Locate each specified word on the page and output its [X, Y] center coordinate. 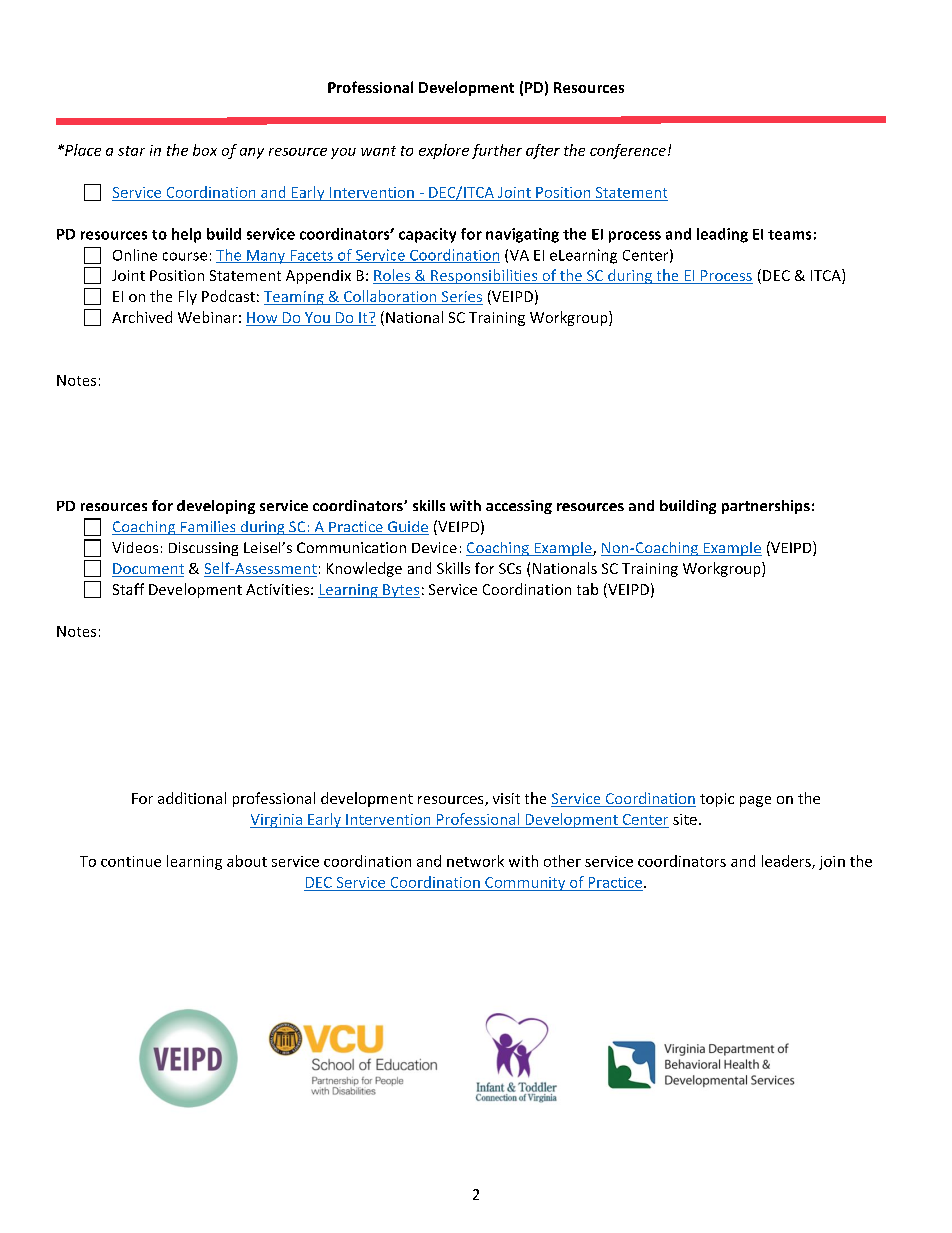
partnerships [766, 507]
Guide [407, 528]
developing [216, 507]
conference [628, 151]
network [475, 861]
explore [444, 151]
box [205, 150]
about [247, 861]
